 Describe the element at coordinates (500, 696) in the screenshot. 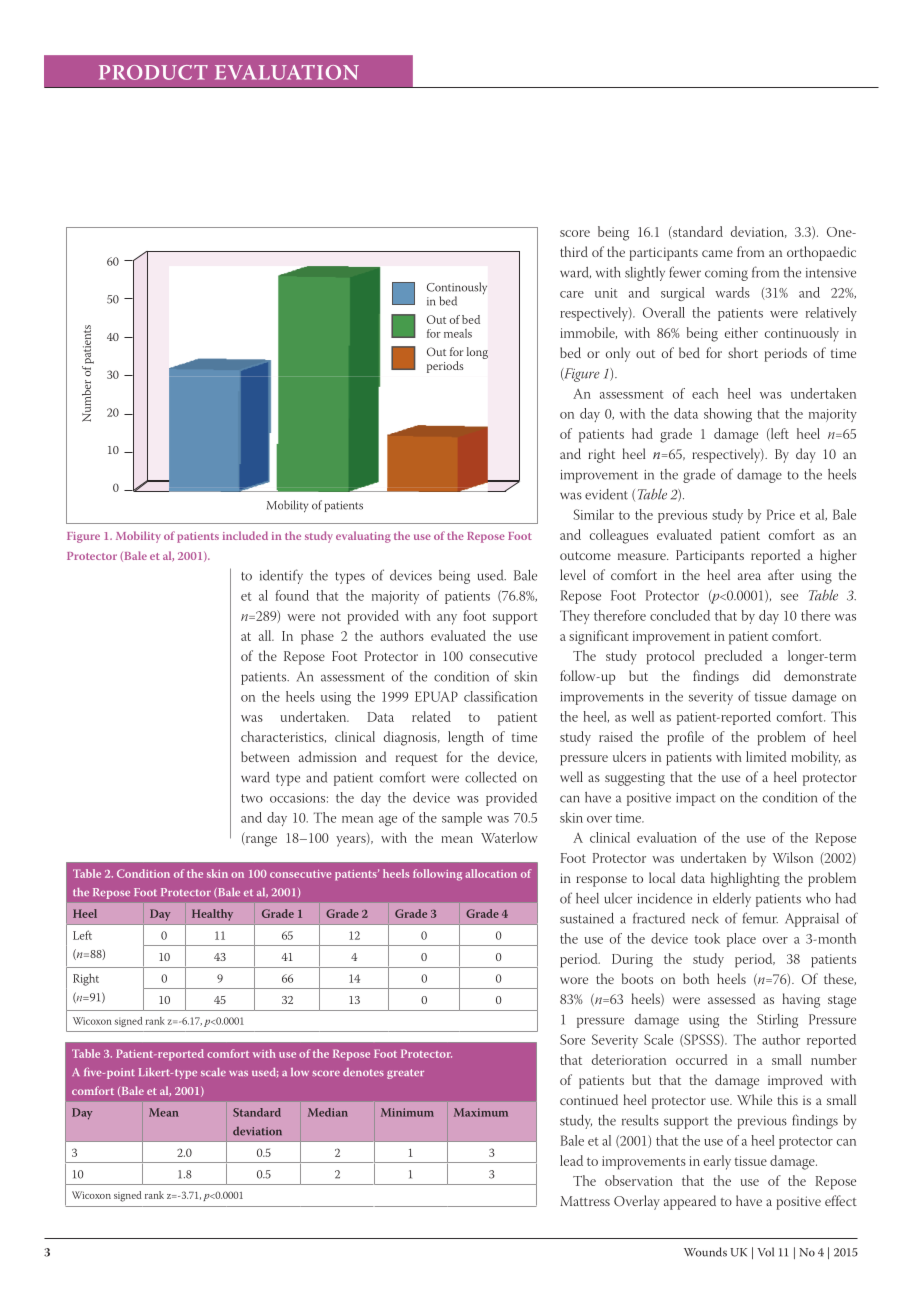

I see `classification` at that location.
